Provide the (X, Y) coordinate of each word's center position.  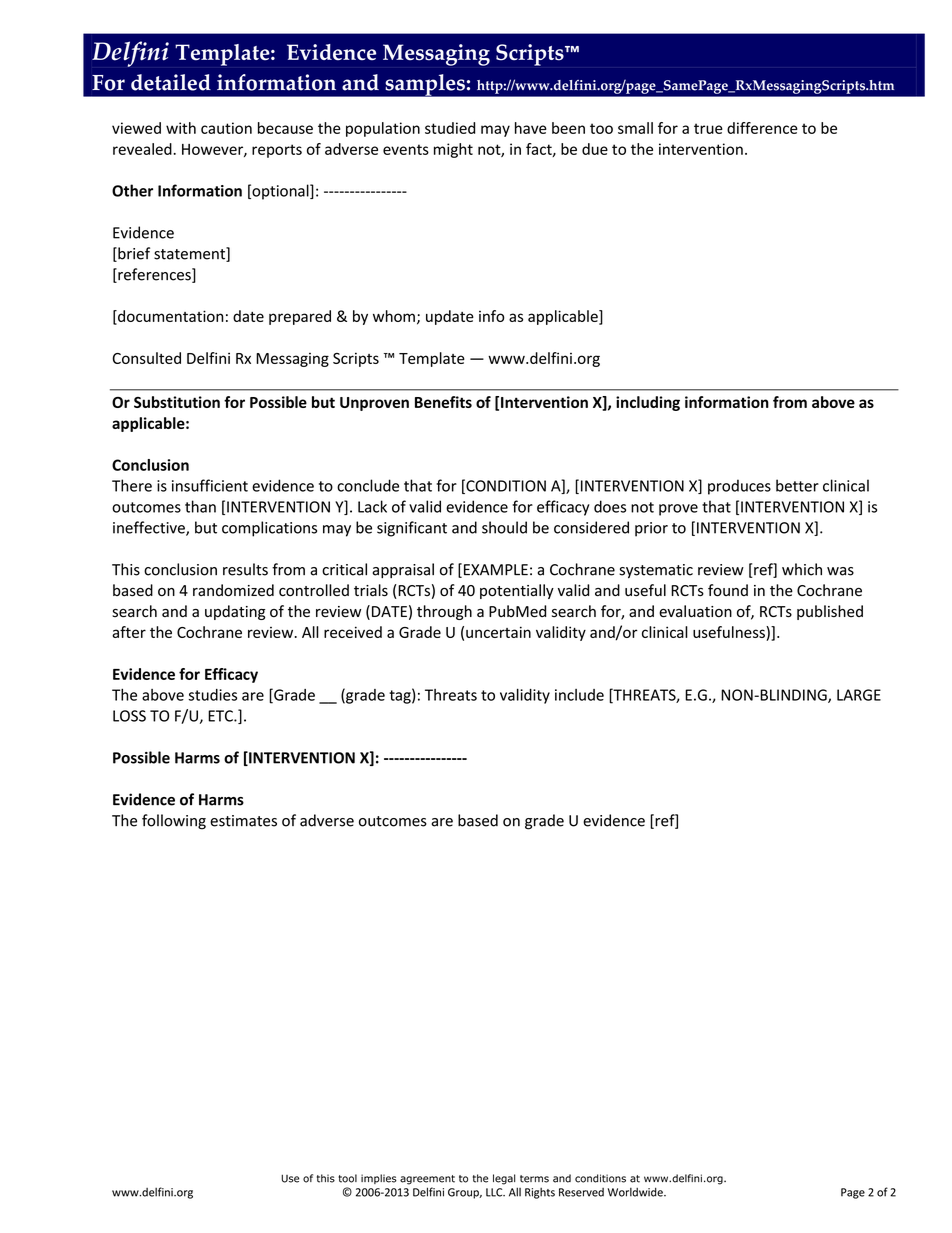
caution (226, 128)
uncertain (498, 632)
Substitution (177, 402)
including (648, 403)
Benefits (443, 402)
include (579, 695)
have (531, 128)
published (830, 612)
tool (347, 1178)
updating (235, 612)
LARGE (859, 695)
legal (504, 1179)
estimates (243, 821)
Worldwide (636, 1192)
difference (762, 128)
